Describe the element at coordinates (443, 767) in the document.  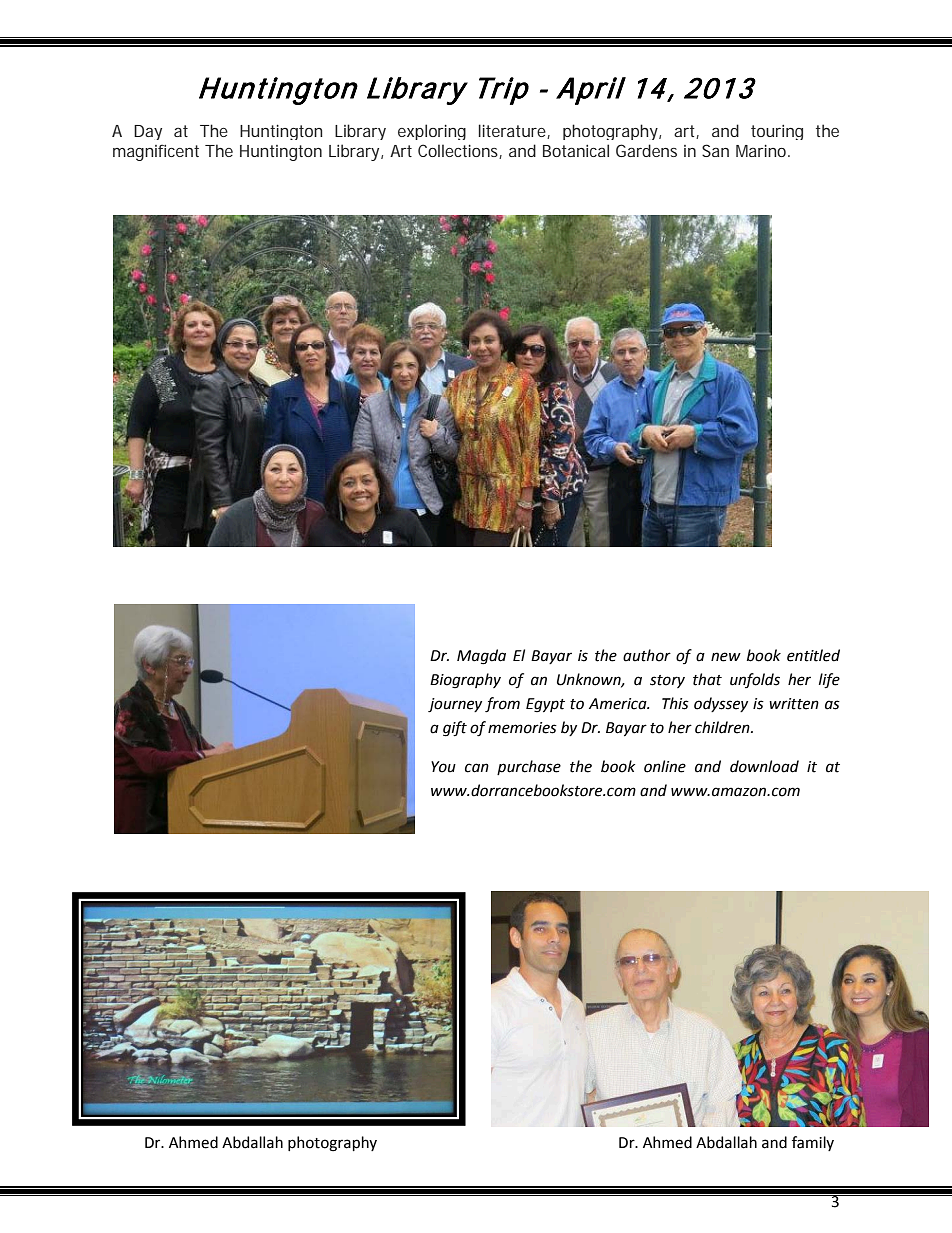
I see `You` at that location.
